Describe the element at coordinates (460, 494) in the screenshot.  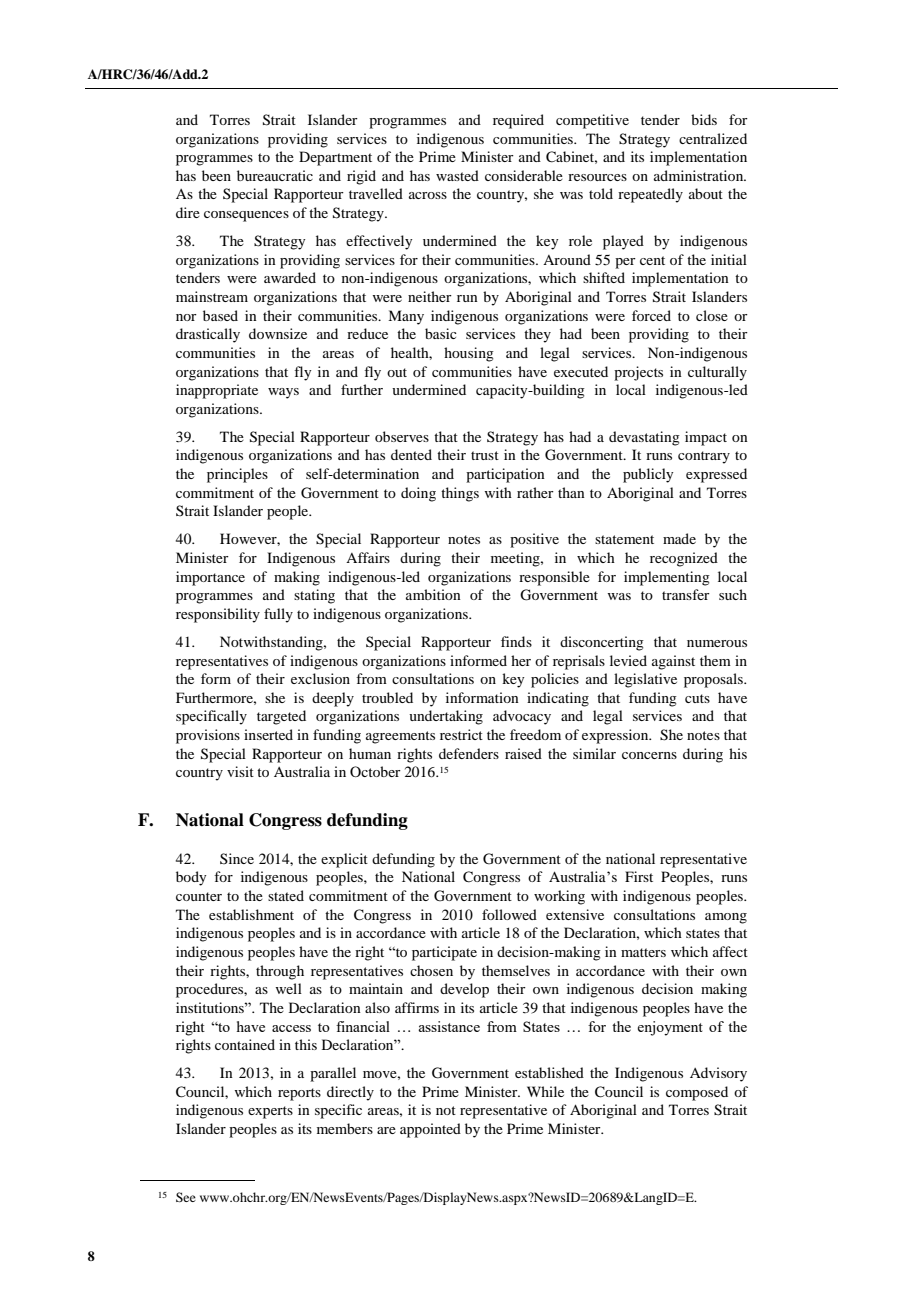
I see `things` at that location.
